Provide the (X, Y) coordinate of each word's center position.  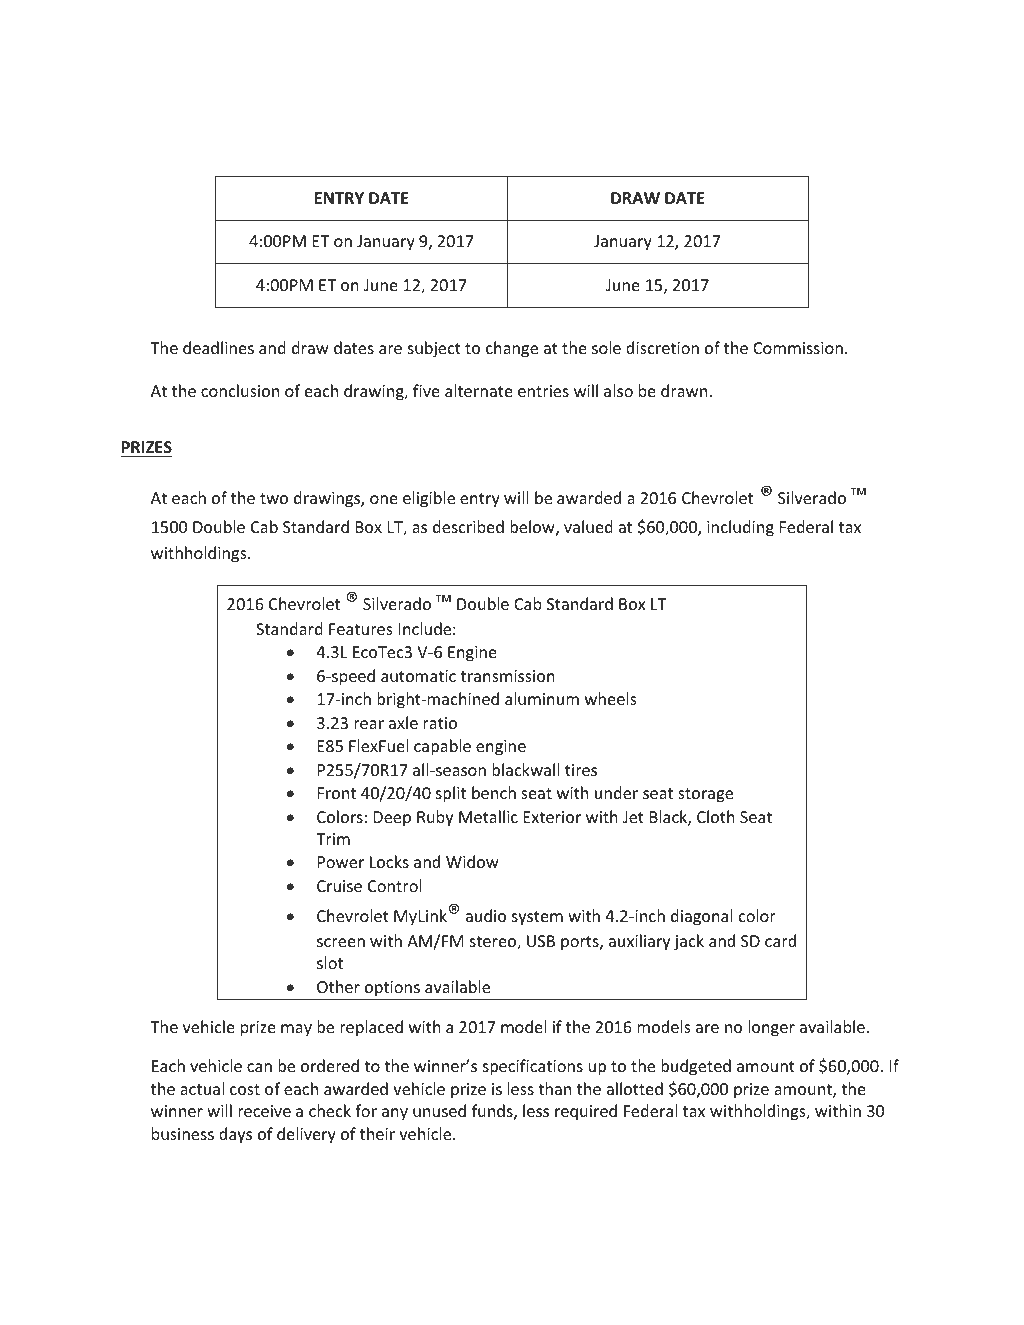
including (740, 528)
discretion (662, 347)
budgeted (696, 1067)
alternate (479, 390)
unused (439, 1110)
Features (360, 629)
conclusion (240, 390)
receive (264, 1111)
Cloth (716, 816)
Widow (472, 861)
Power (341, 862)
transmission (508, 676)
